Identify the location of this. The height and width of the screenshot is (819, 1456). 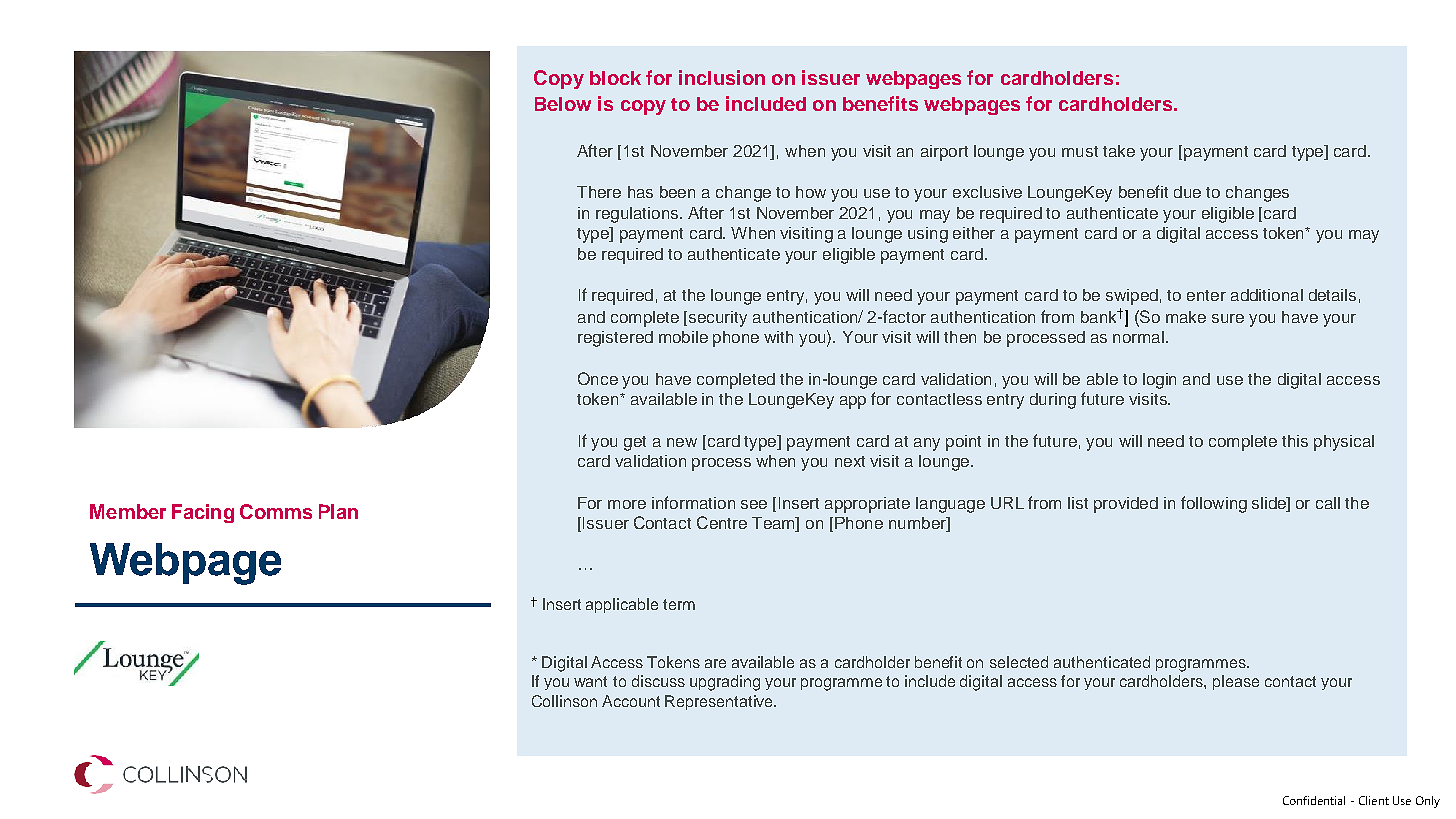
(1295, 441).
